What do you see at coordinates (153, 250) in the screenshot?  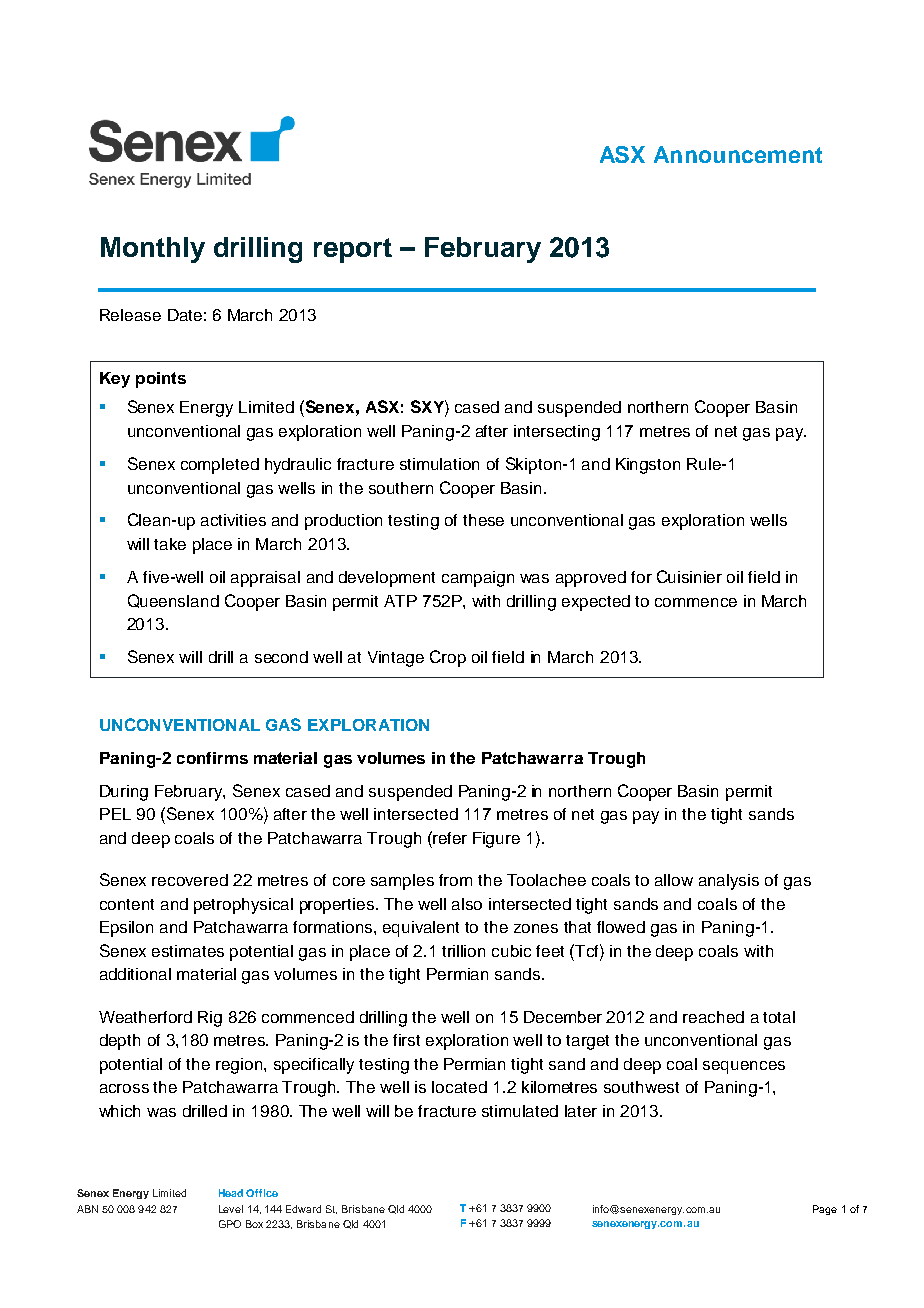 I see `Monthly` at bounding box center [153, 250].
